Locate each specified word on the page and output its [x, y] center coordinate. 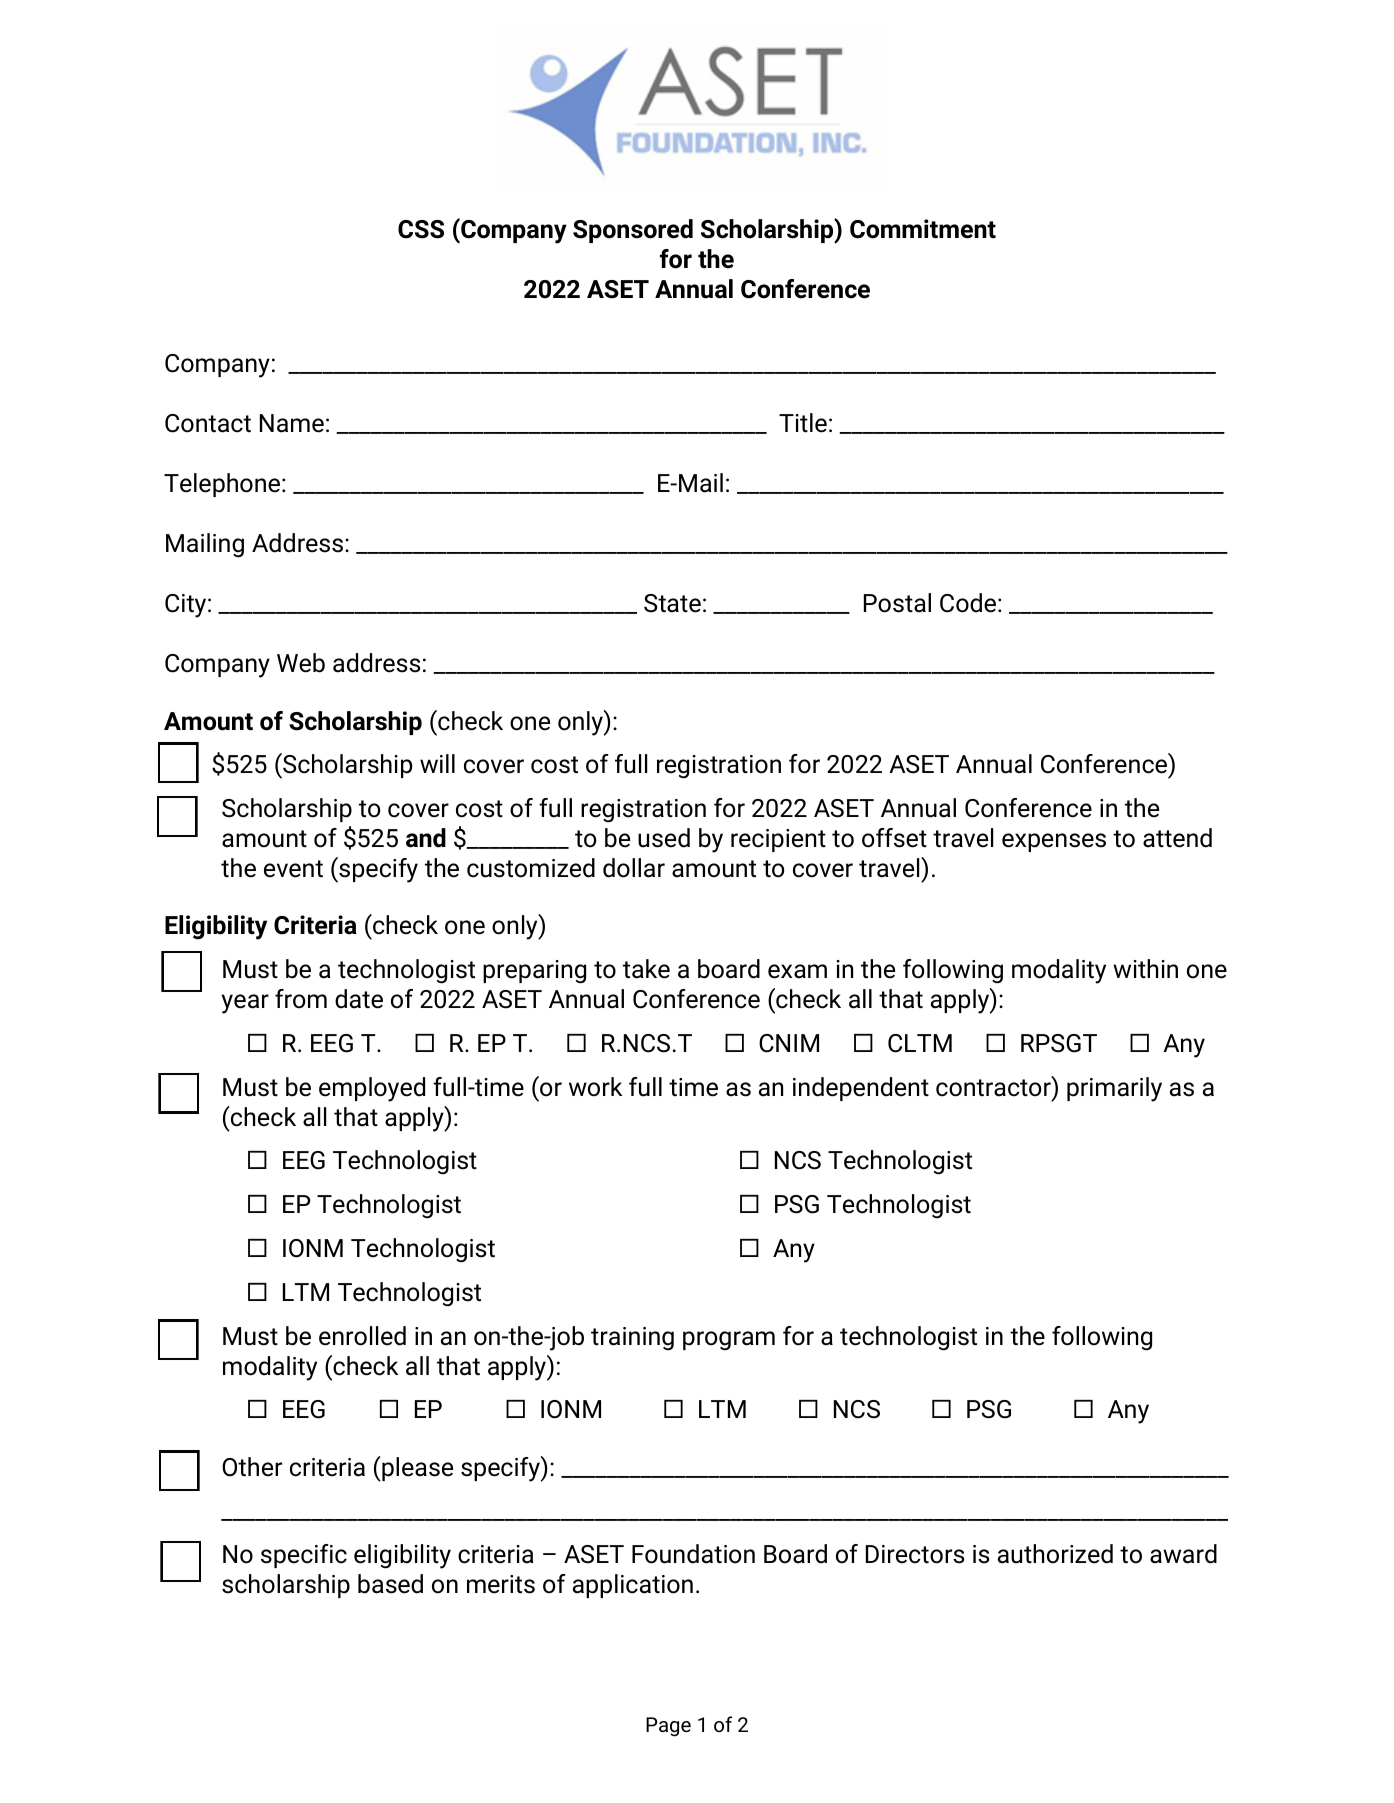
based [390, 1584]
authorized [1055, 1554]
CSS [421, 229]
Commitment [923, 229]
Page [668, 1727]
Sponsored [633, 231]
